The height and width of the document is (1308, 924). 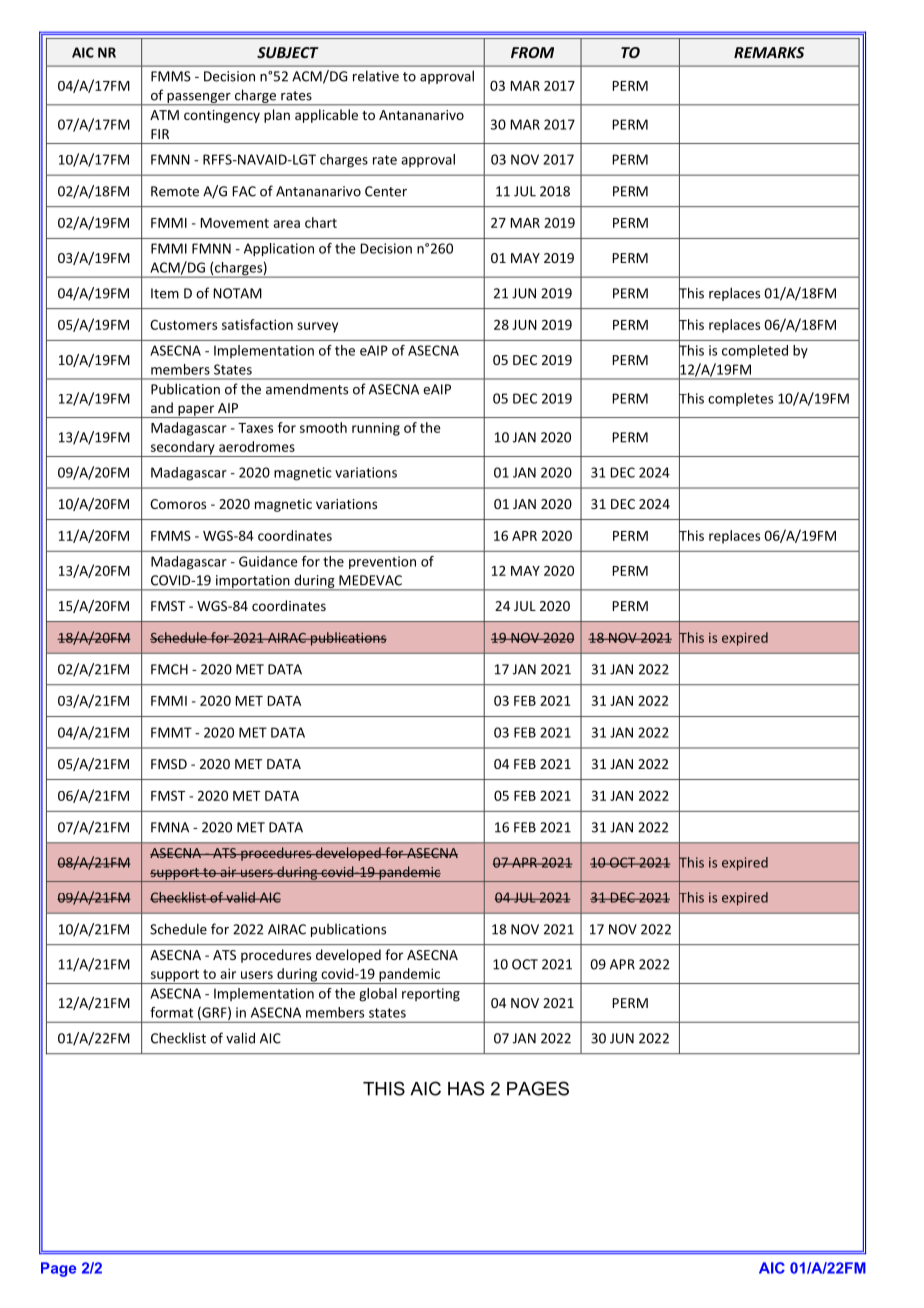 What do you see at coordinates (466, 1088) in the document?
I see `HAS` at bounding box center [466, 1088].
